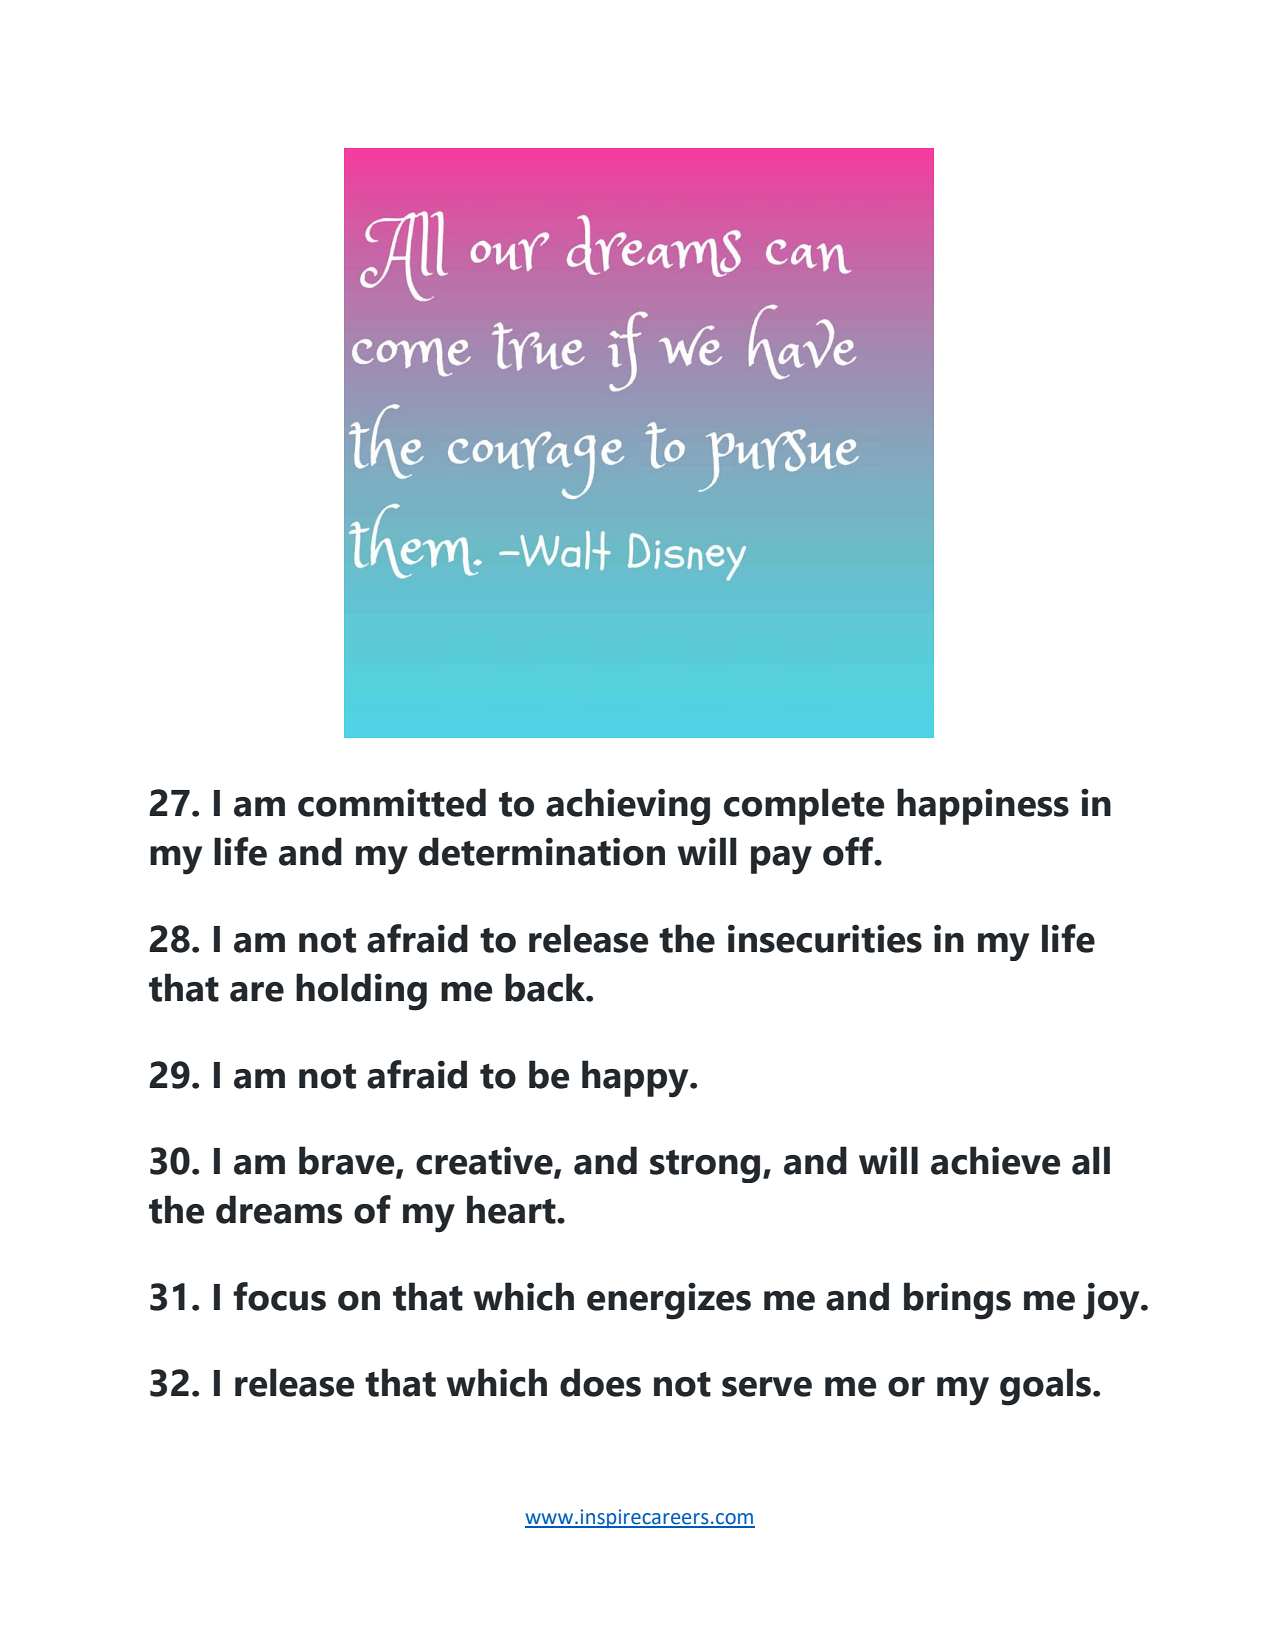 The image size is (1261, 1632). Describe the element at coordinates (995, 1160) in the screenshot. I see `achieve` at that location.
